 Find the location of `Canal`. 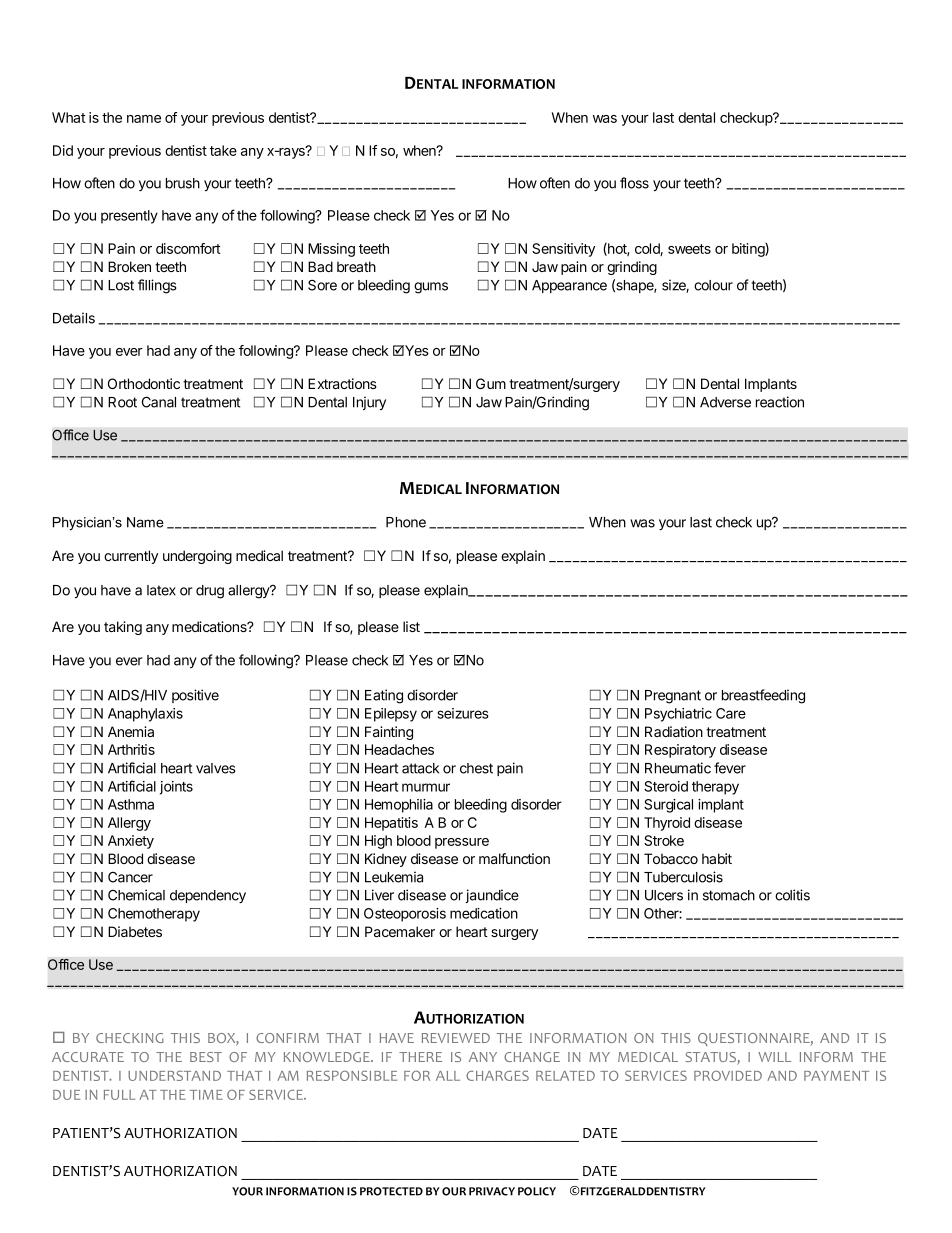

Canal is located at coordinates (159, 402).
